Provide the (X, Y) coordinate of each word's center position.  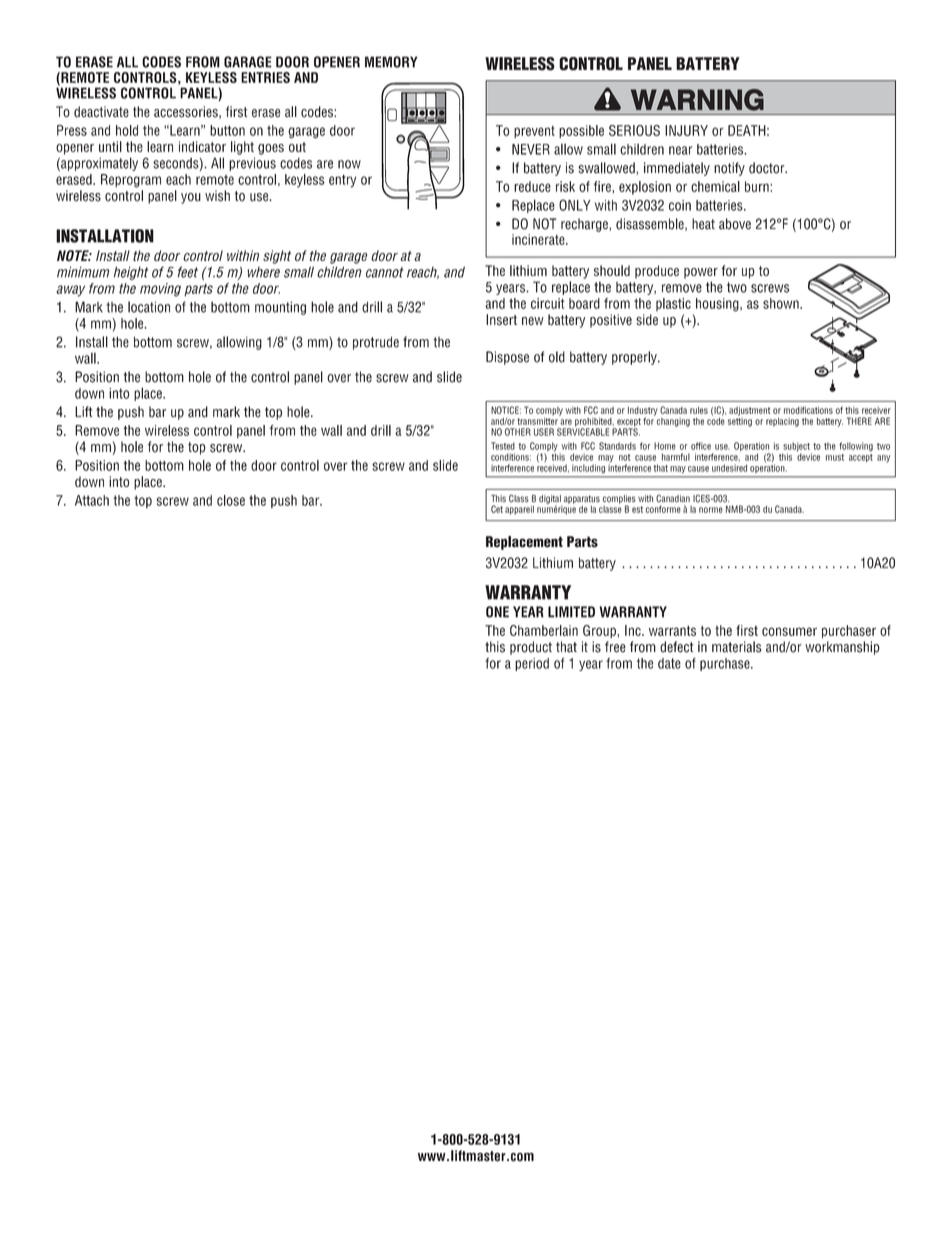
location (149, 307)
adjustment (749, 411)
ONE (497, 612)
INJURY (686, 130)
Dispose (507, 358)
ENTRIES (265, 77)
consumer (789, 631)
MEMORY (391, 62)
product (531, 648)
